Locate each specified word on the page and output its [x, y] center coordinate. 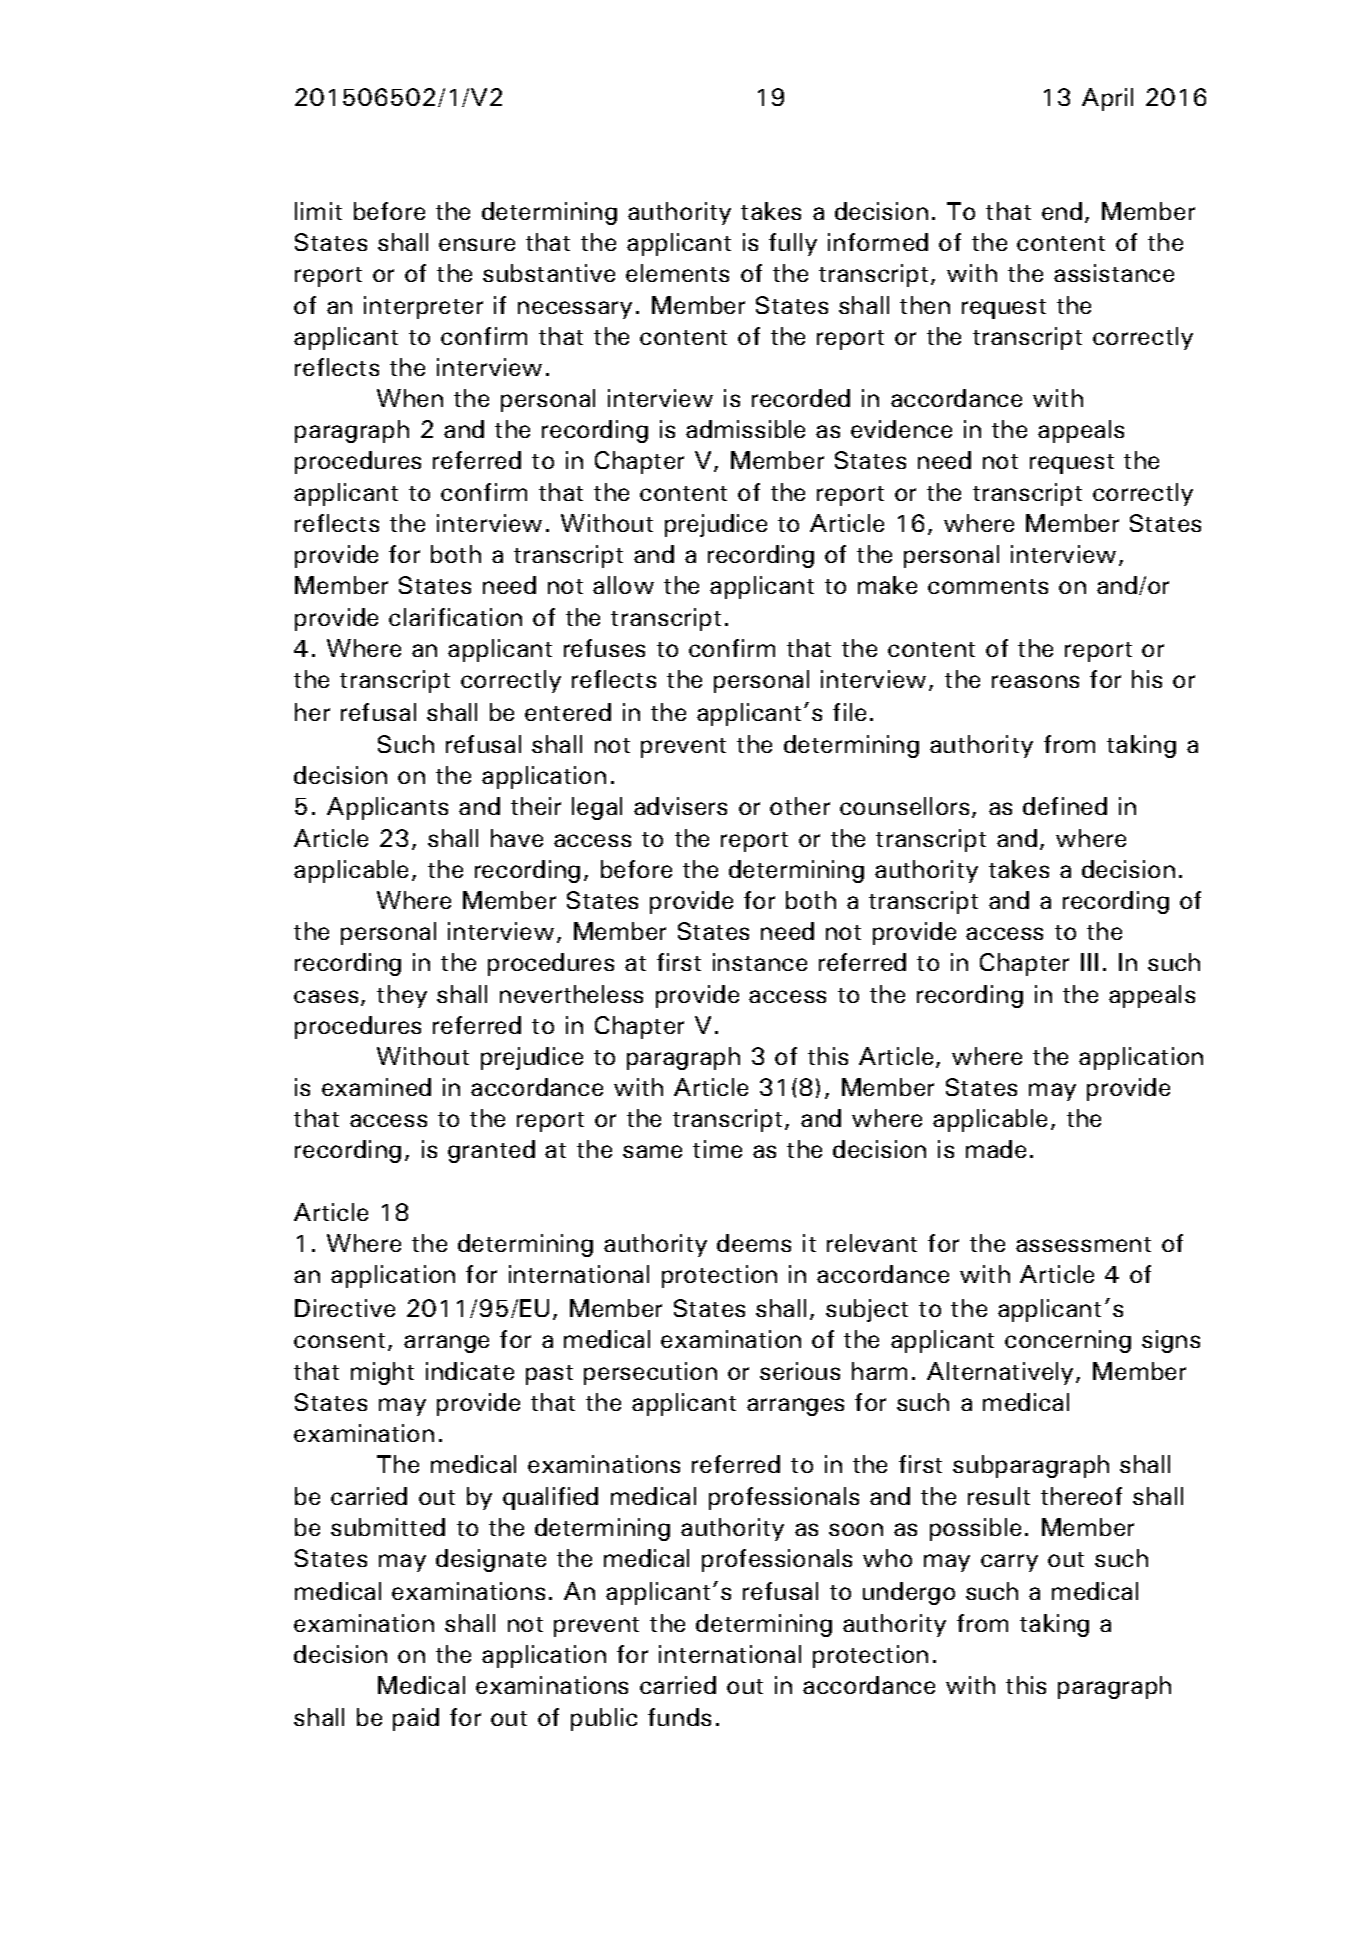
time [717, 1149]
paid [416, 1719]
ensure [477, 244]
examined [376, 1087]
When [410, 398]
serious [800, 1371]
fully [793, 244]
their [536, 806]
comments [988, 586]
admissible [745, 429]
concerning [1068, 1341]
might [382, 1373]
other [800, 806]
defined [1065, 806]
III [1089, 962]
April [1107, 99]
